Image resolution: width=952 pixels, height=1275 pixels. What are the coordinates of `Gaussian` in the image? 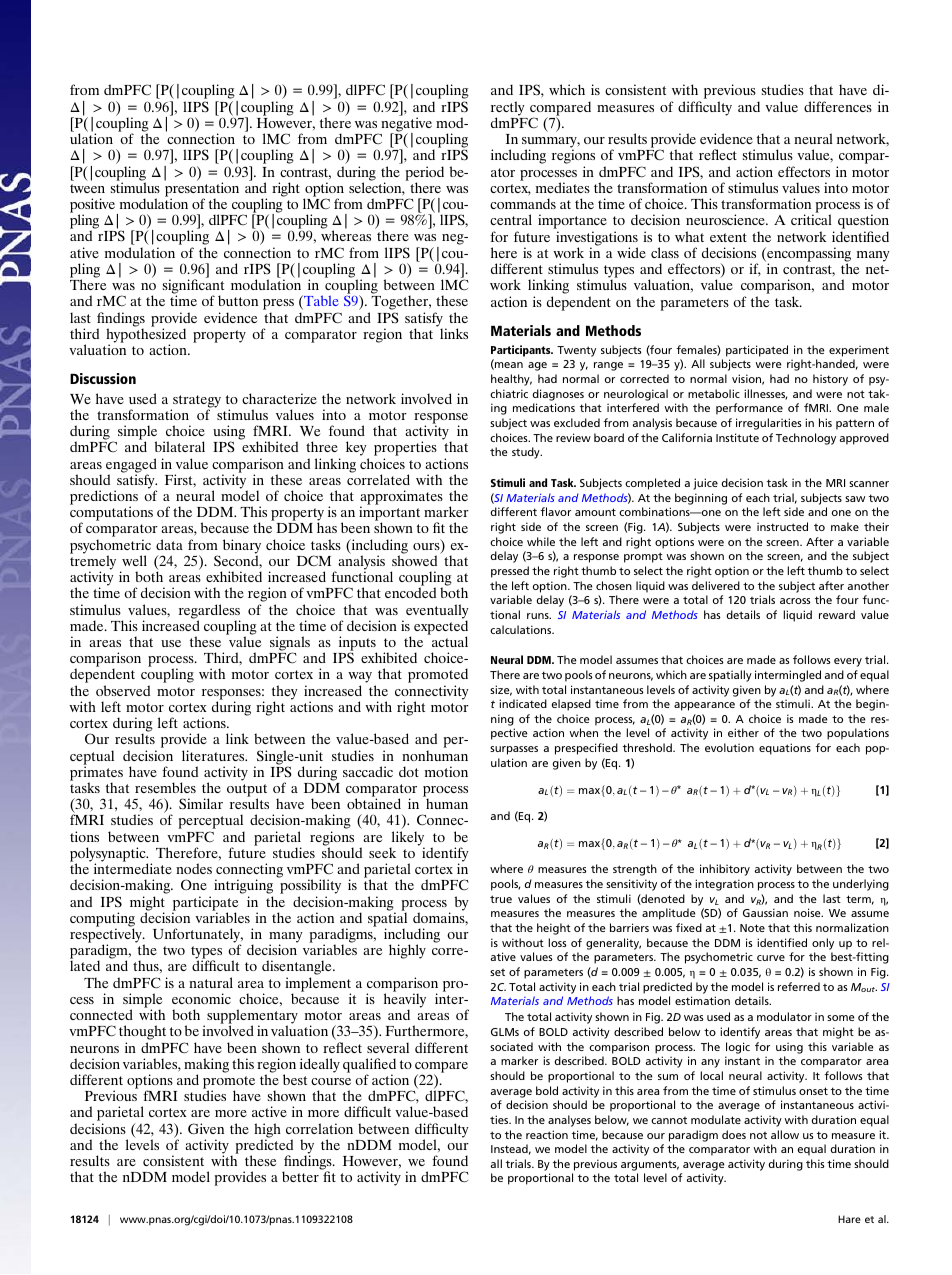 It's located at (765, 912).
